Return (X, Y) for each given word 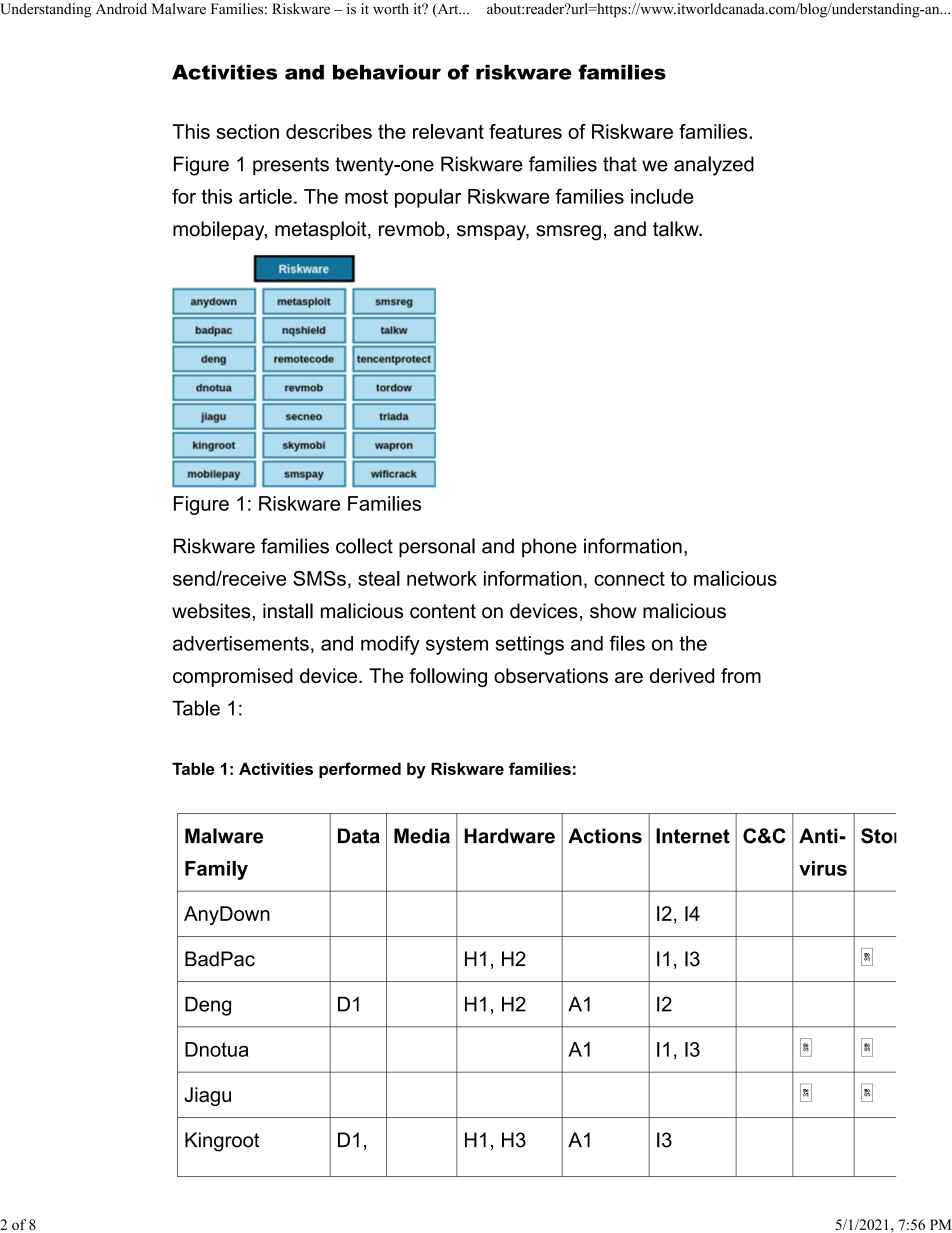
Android (121, 9)
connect (629, 578)
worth (391, 8)
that (620, 164)
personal (437, 548)
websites (212, 611)
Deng (208, 1006)
